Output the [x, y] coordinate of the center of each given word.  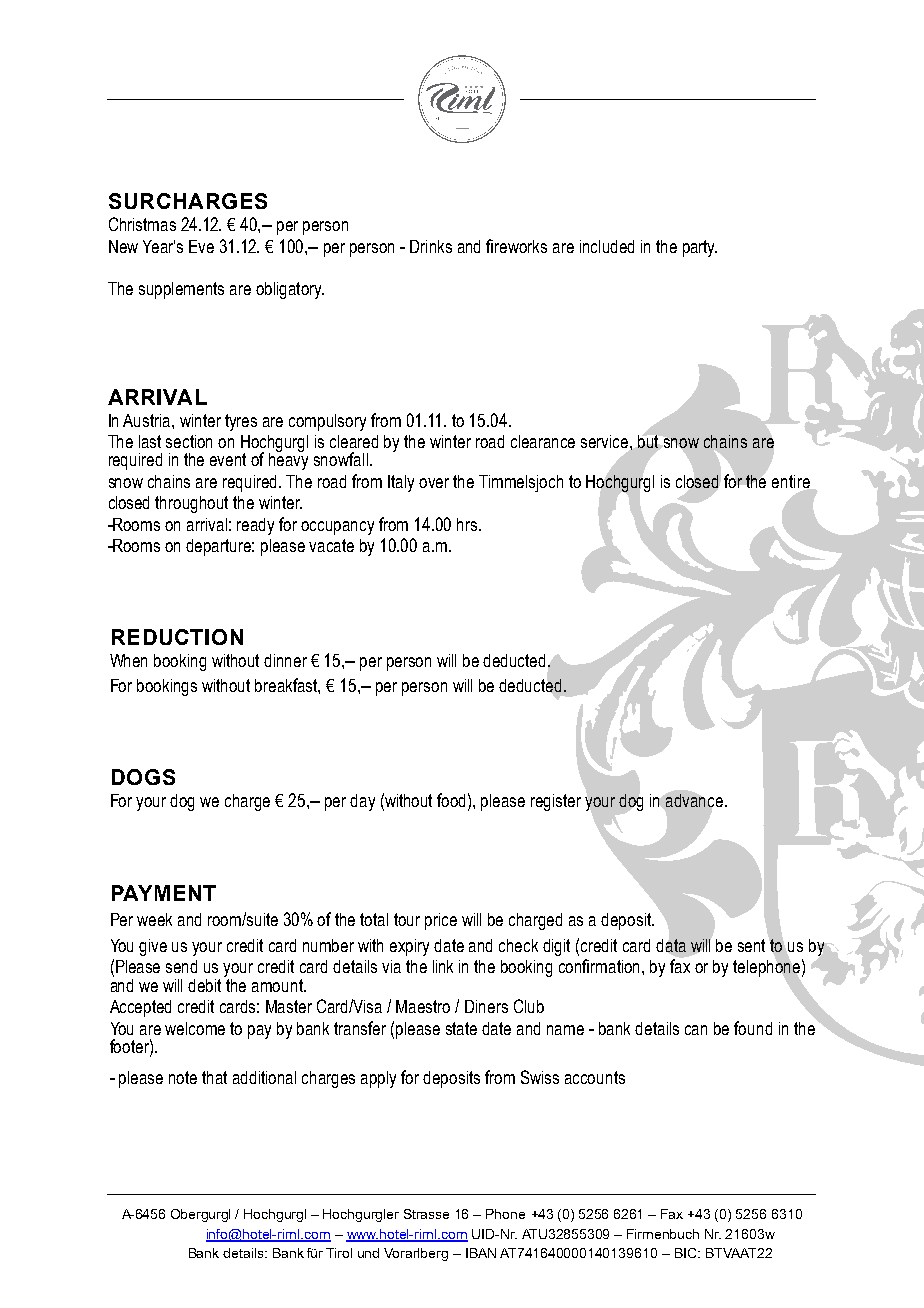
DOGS [143, 777]
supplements [181, 290]
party [700, 248]
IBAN [481, 1253]
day [362, 802]
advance [696, 800]
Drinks [431, 246]
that [214, 1077]
